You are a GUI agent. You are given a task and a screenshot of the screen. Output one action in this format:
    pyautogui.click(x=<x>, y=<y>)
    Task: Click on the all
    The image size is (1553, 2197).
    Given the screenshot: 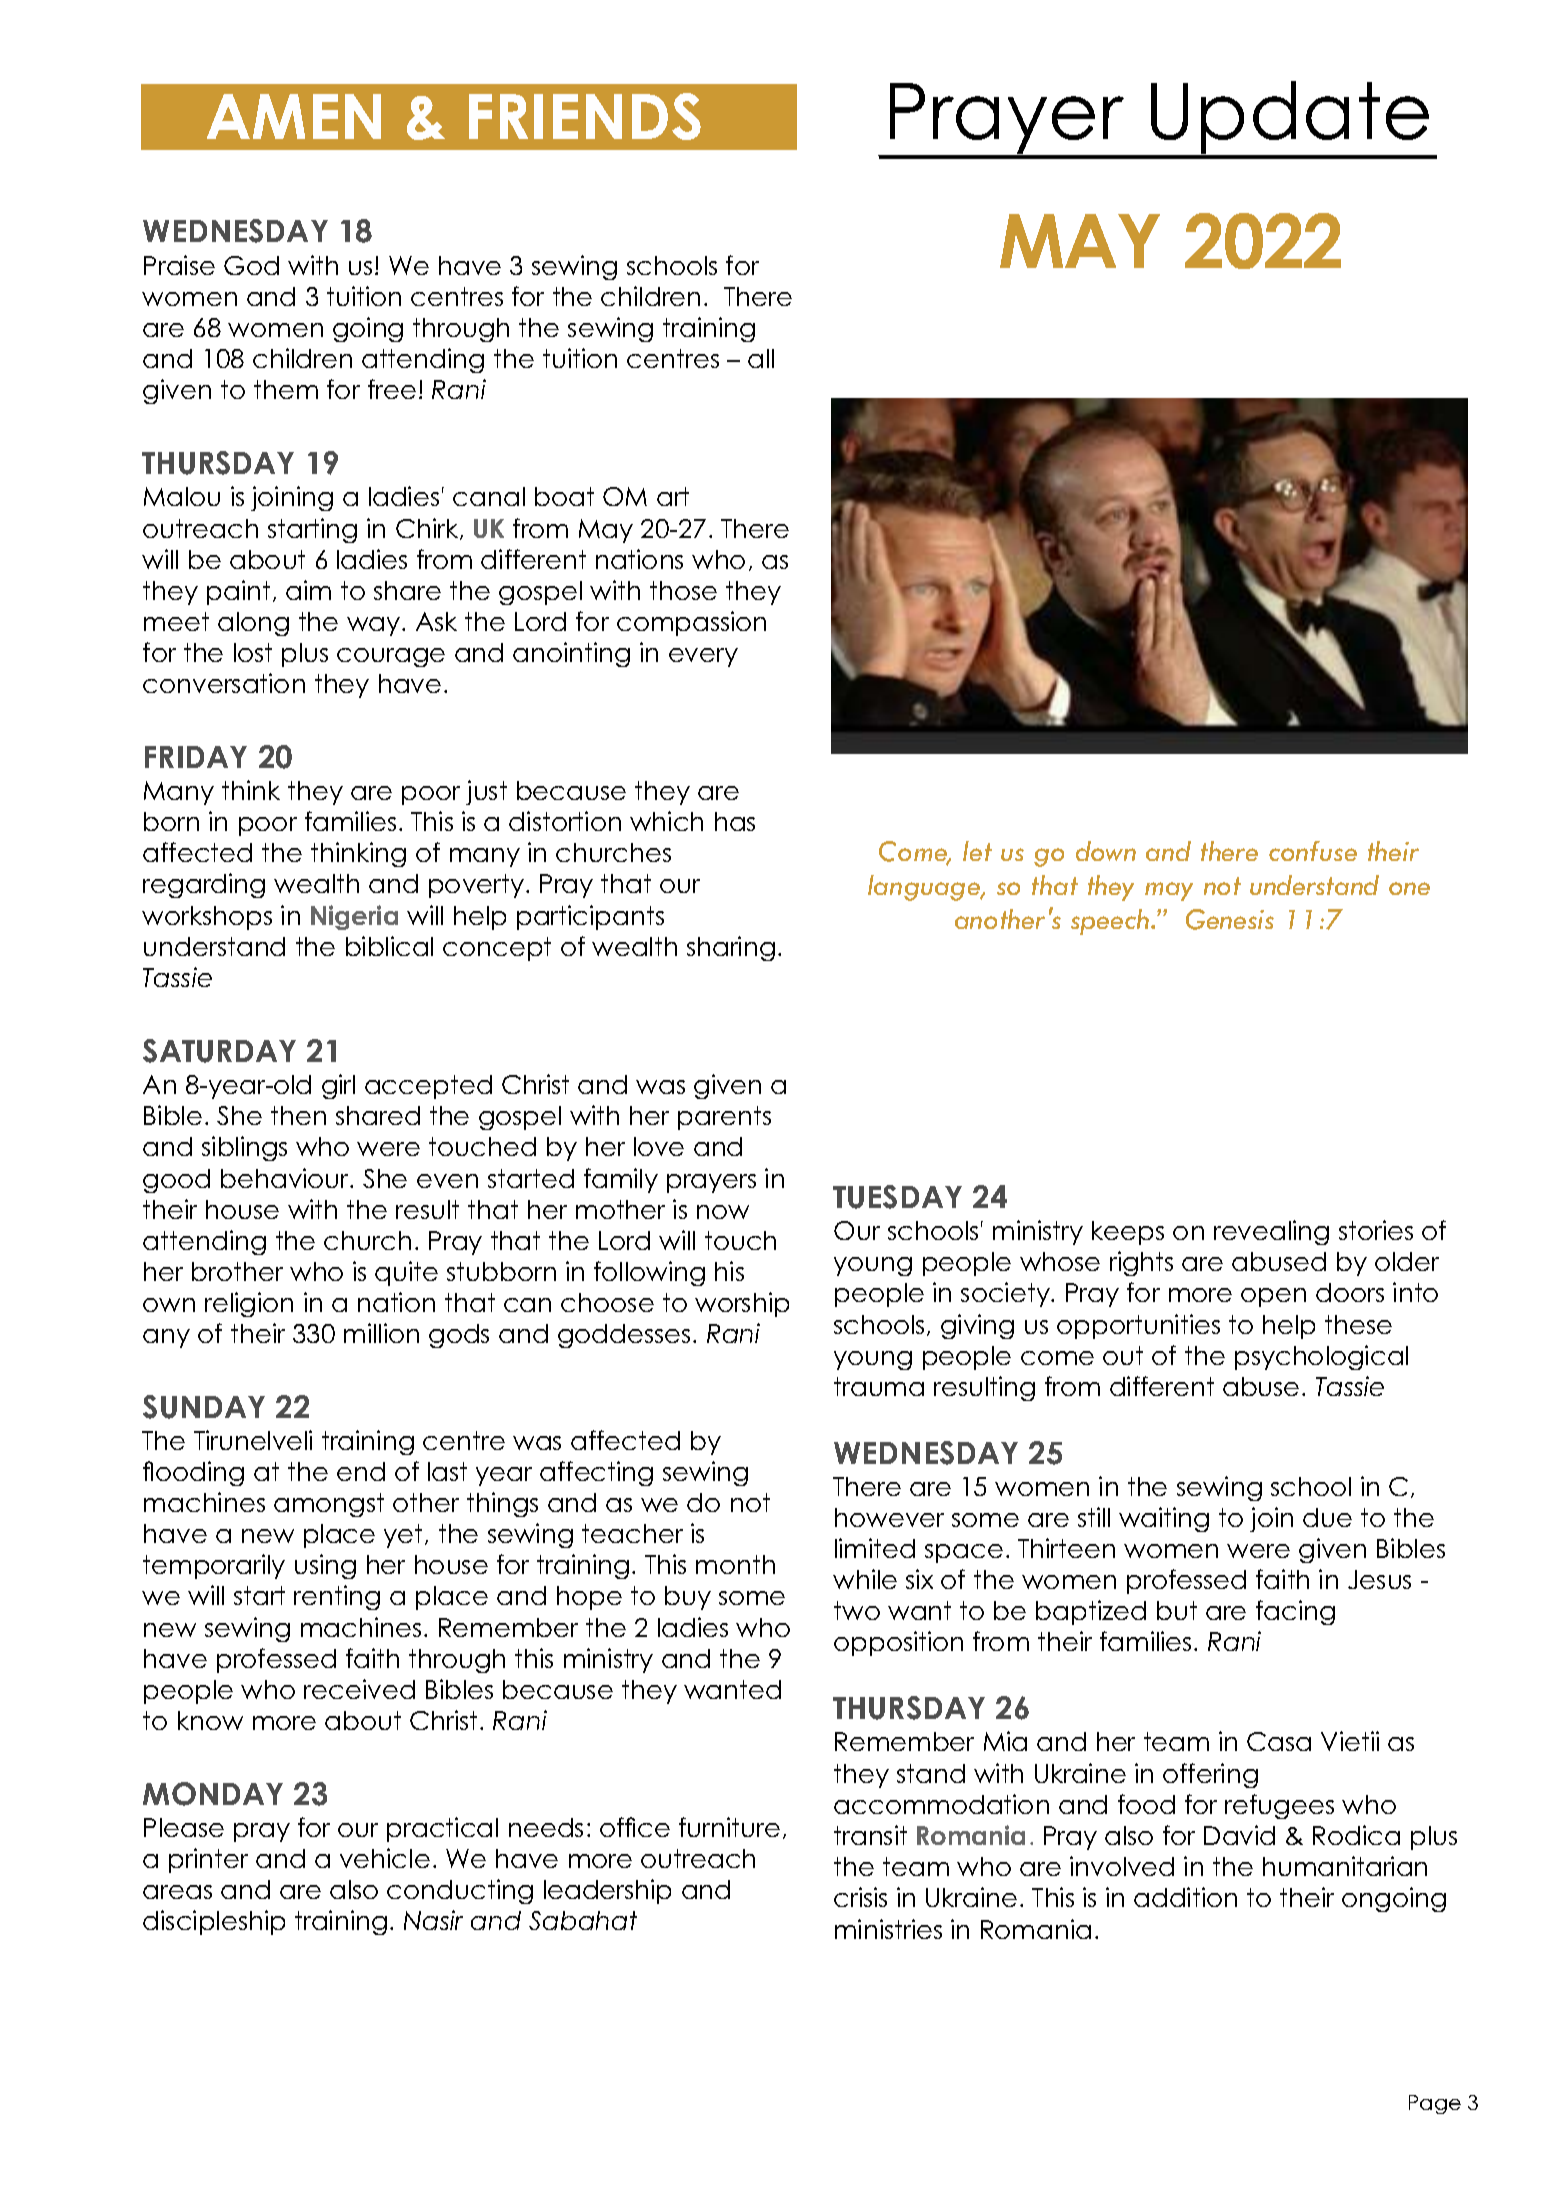 What is the action you would take?
    pyautogui.click(x=761, y=358)
